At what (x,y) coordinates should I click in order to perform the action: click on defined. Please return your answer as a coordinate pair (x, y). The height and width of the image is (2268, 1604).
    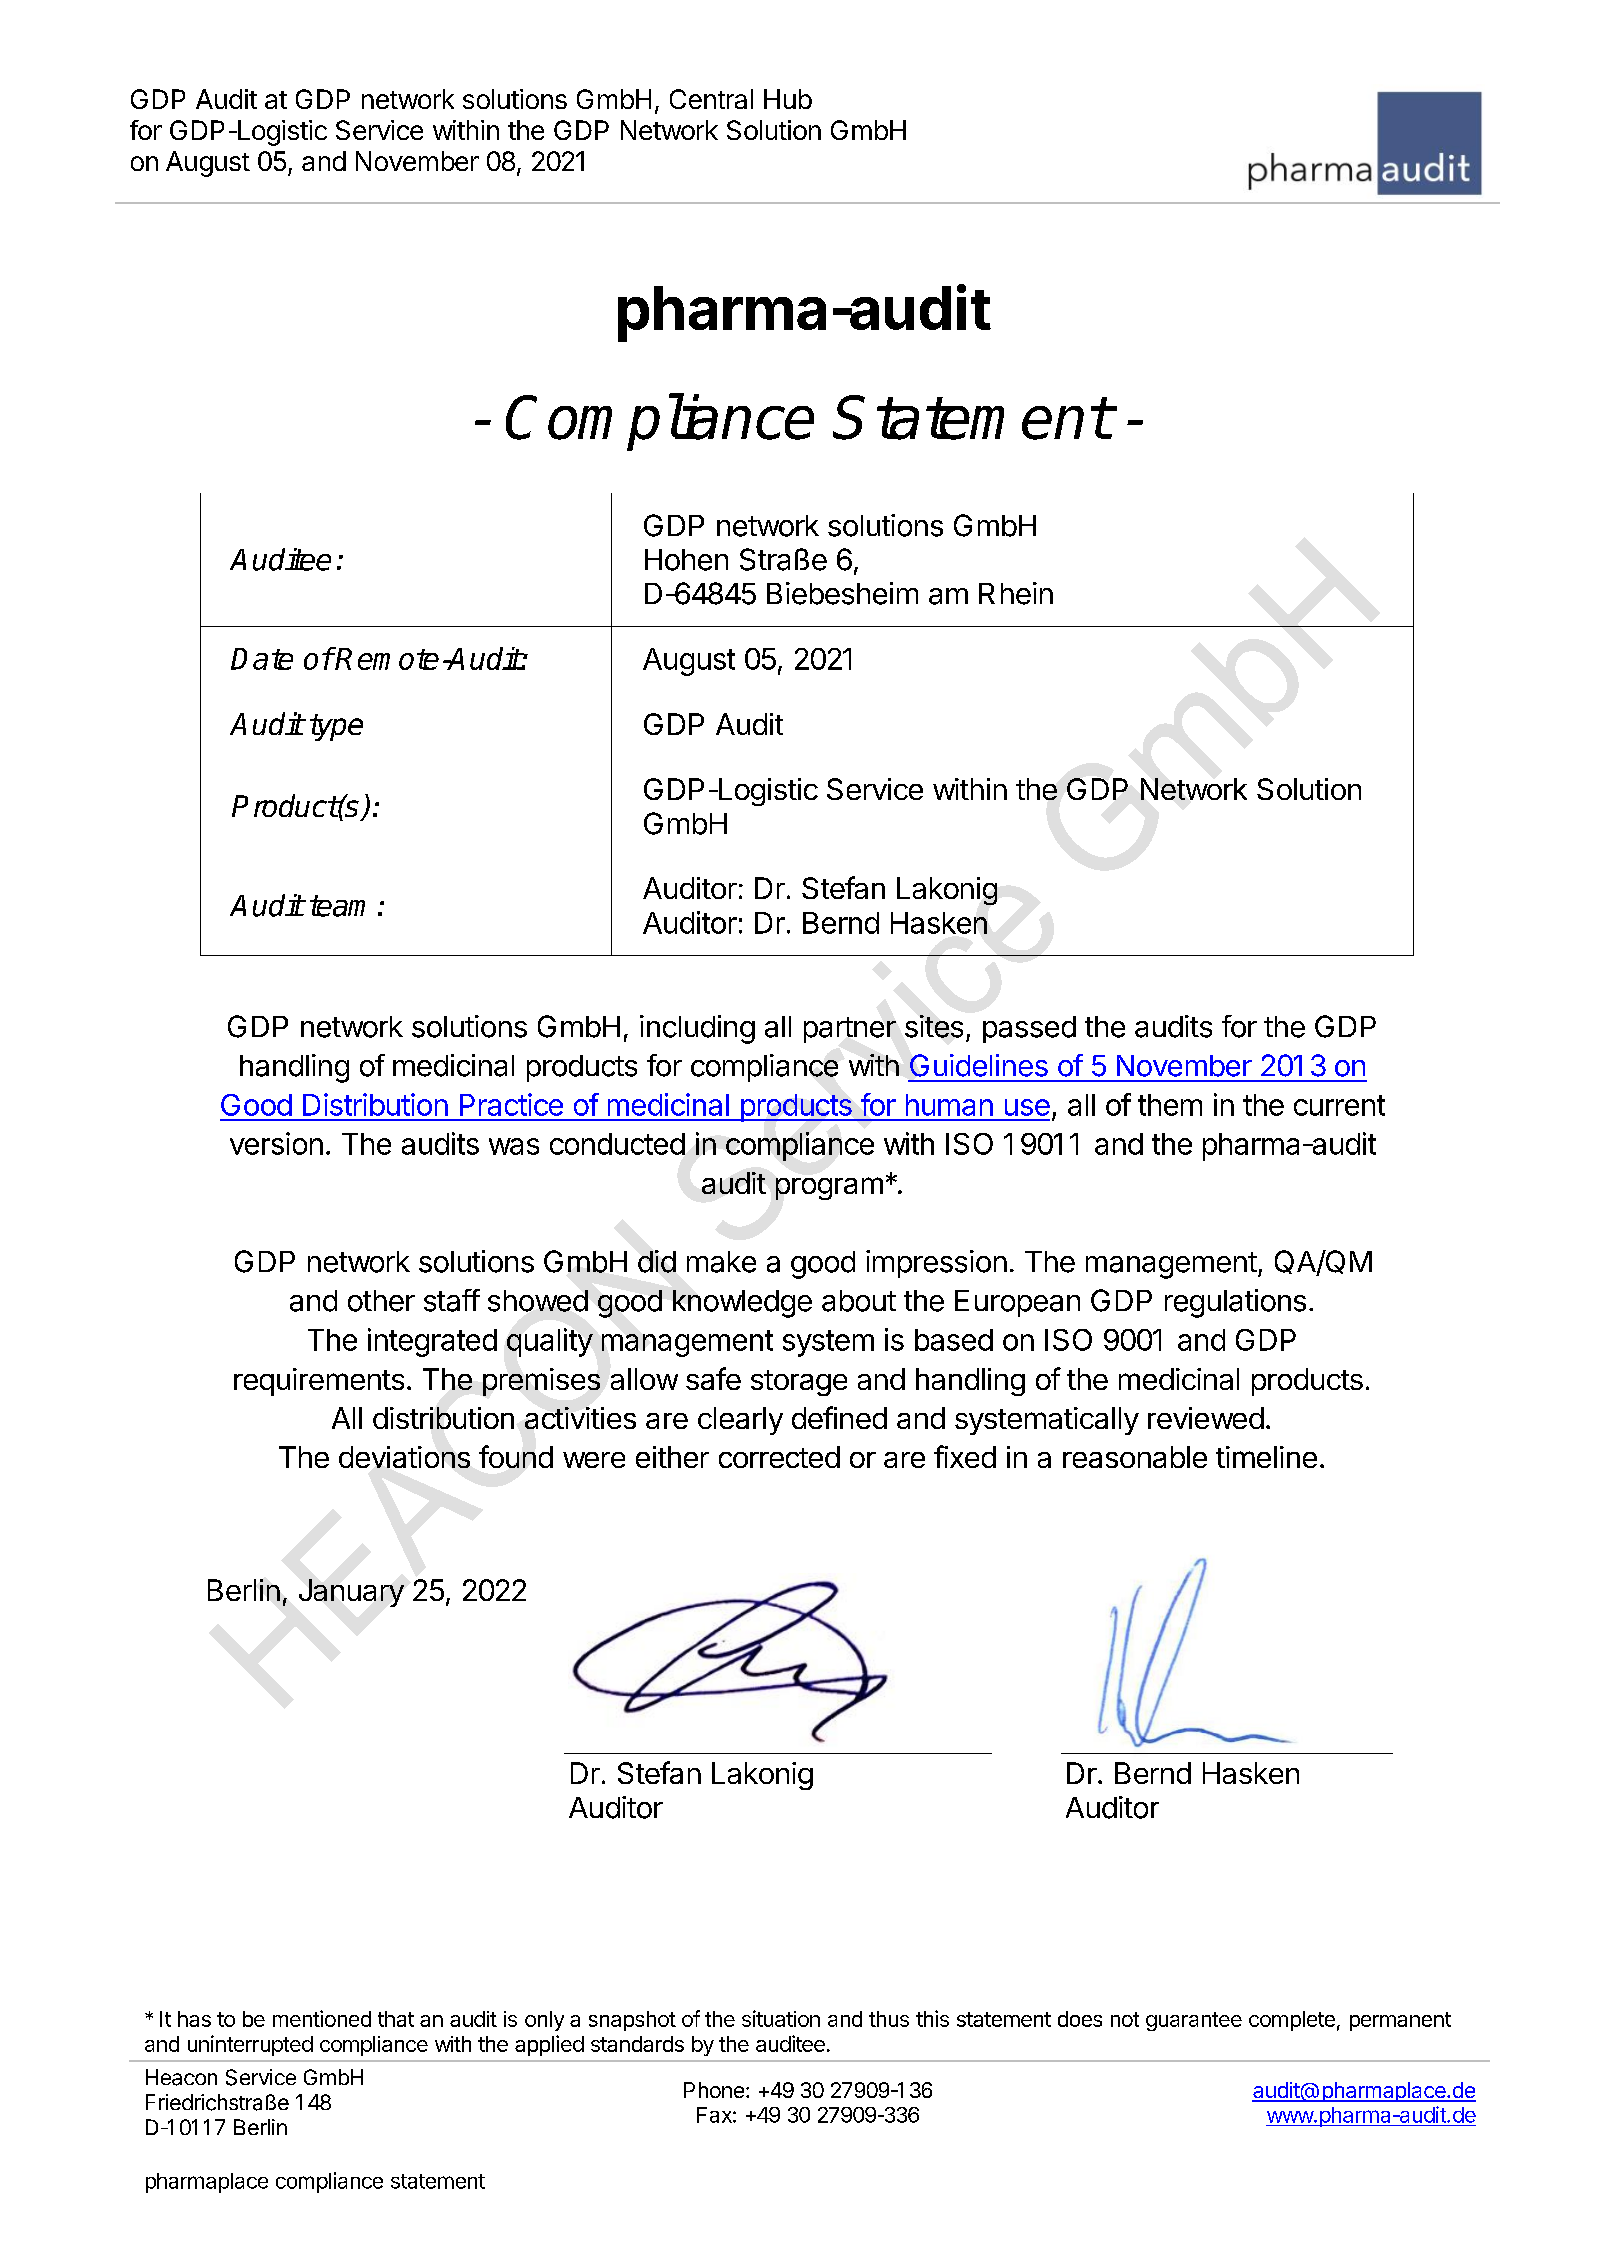
    Looking at the image, I should click on (839, 1417).
